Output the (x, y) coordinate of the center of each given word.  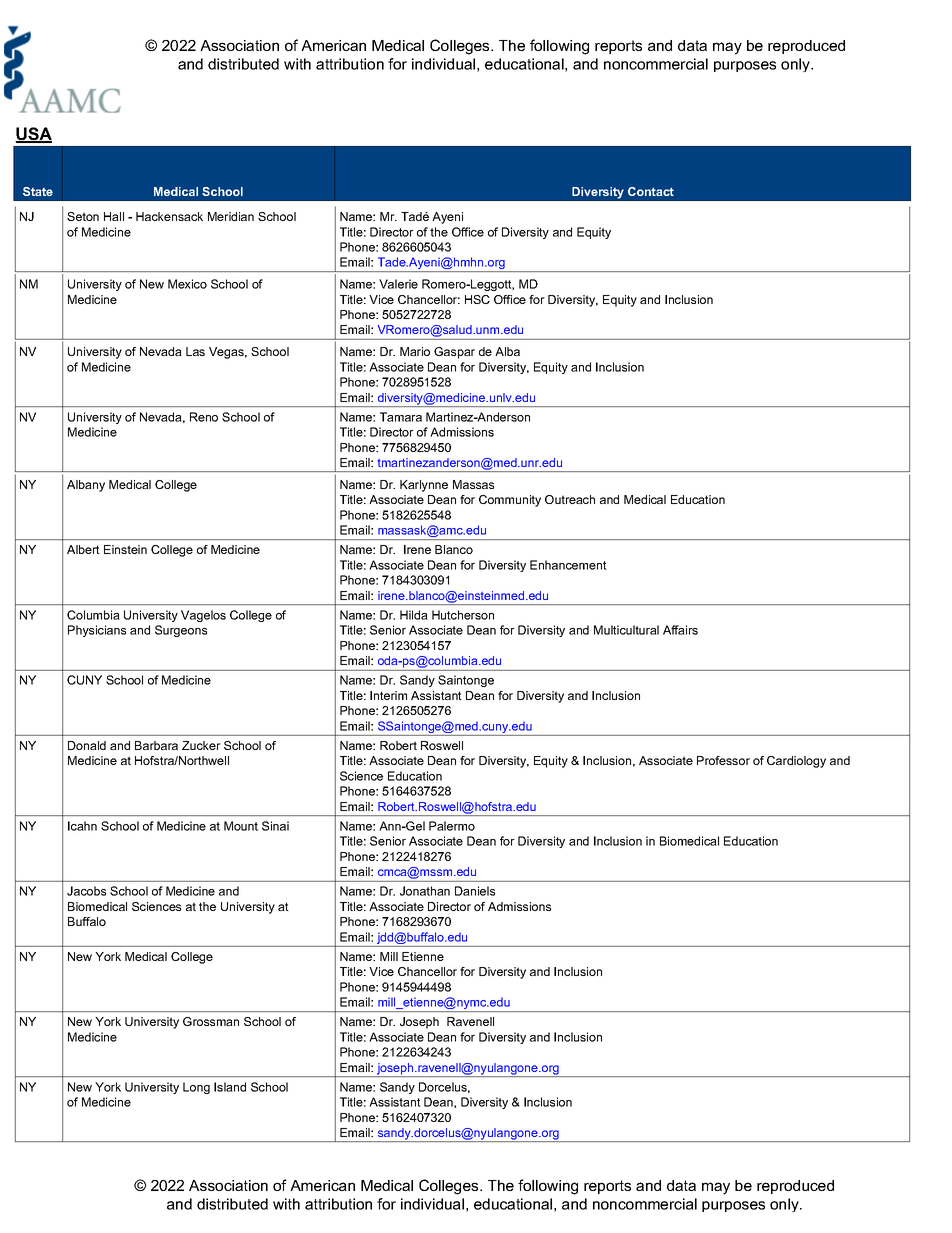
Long (196, 1088)
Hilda (414, 615)
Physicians (97, 631)
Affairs (680, 630)
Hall (114, 216)
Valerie (398, 284)
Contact (651, 191)
